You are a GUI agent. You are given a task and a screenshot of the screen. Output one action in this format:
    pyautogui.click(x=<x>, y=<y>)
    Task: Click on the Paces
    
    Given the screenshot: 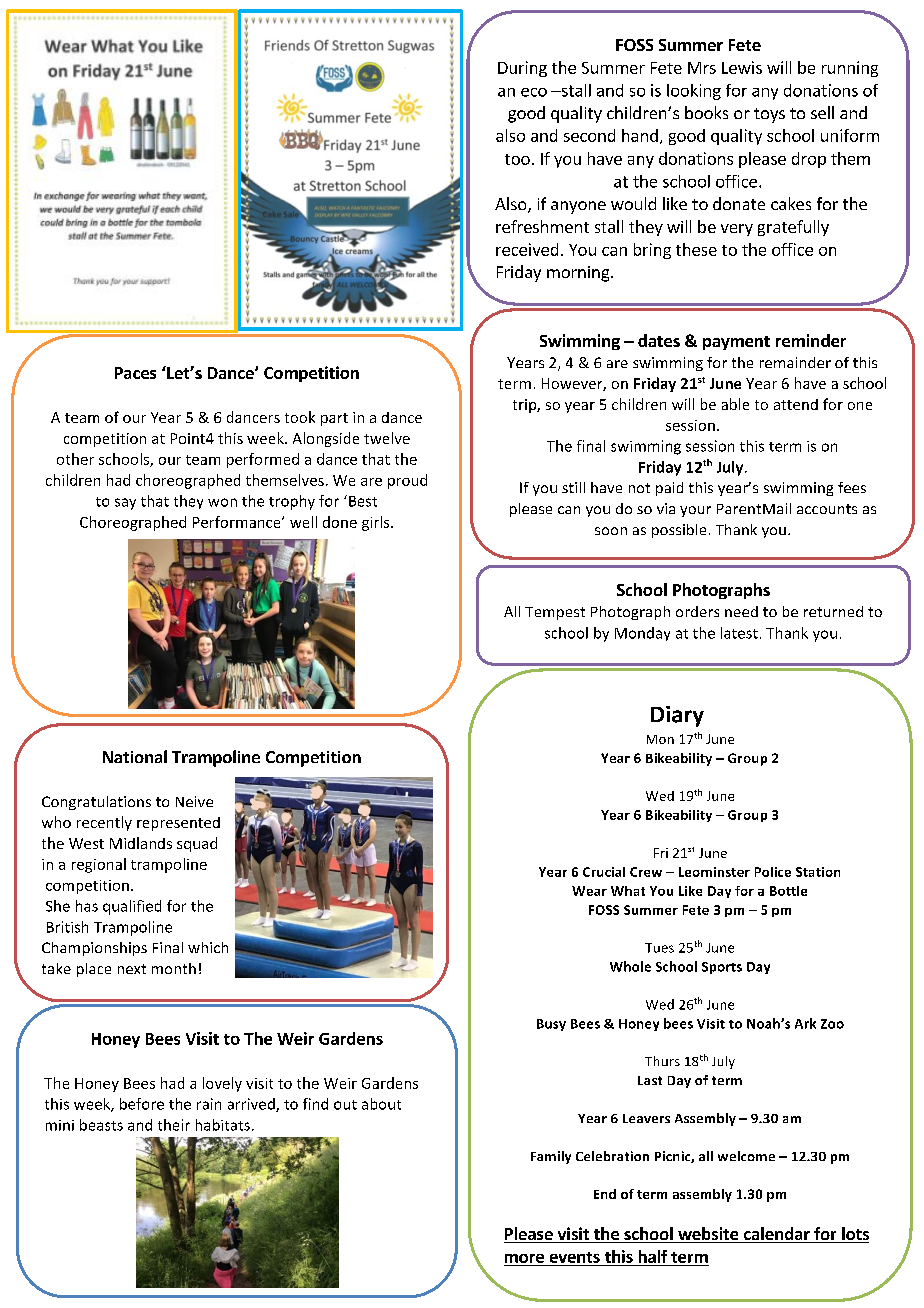 What is the action you would take?
    pyautogui.click(x=135, y=373)
